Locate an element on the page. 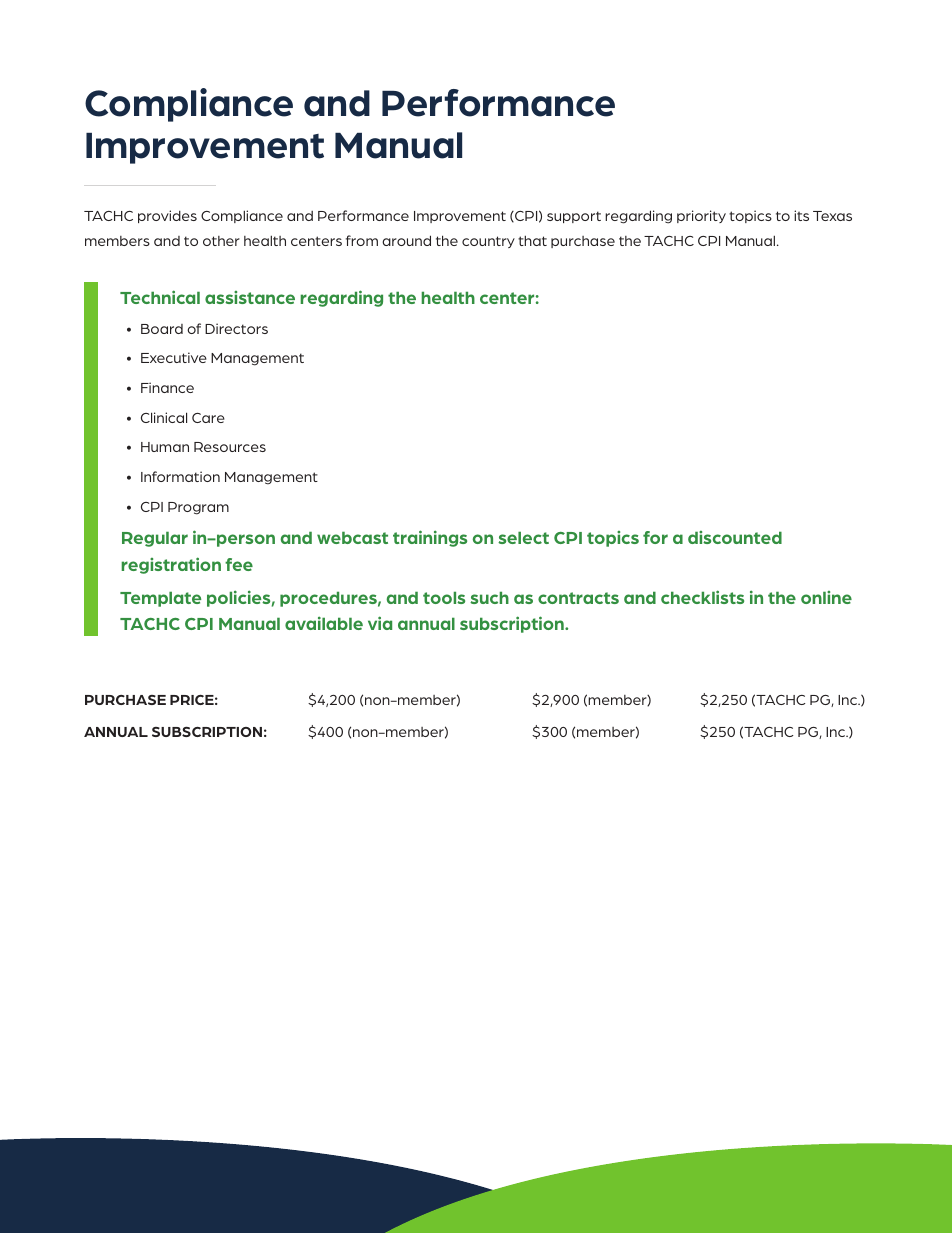 This document has width=952, height=1233. Template is located at coordinates (160, 599).
